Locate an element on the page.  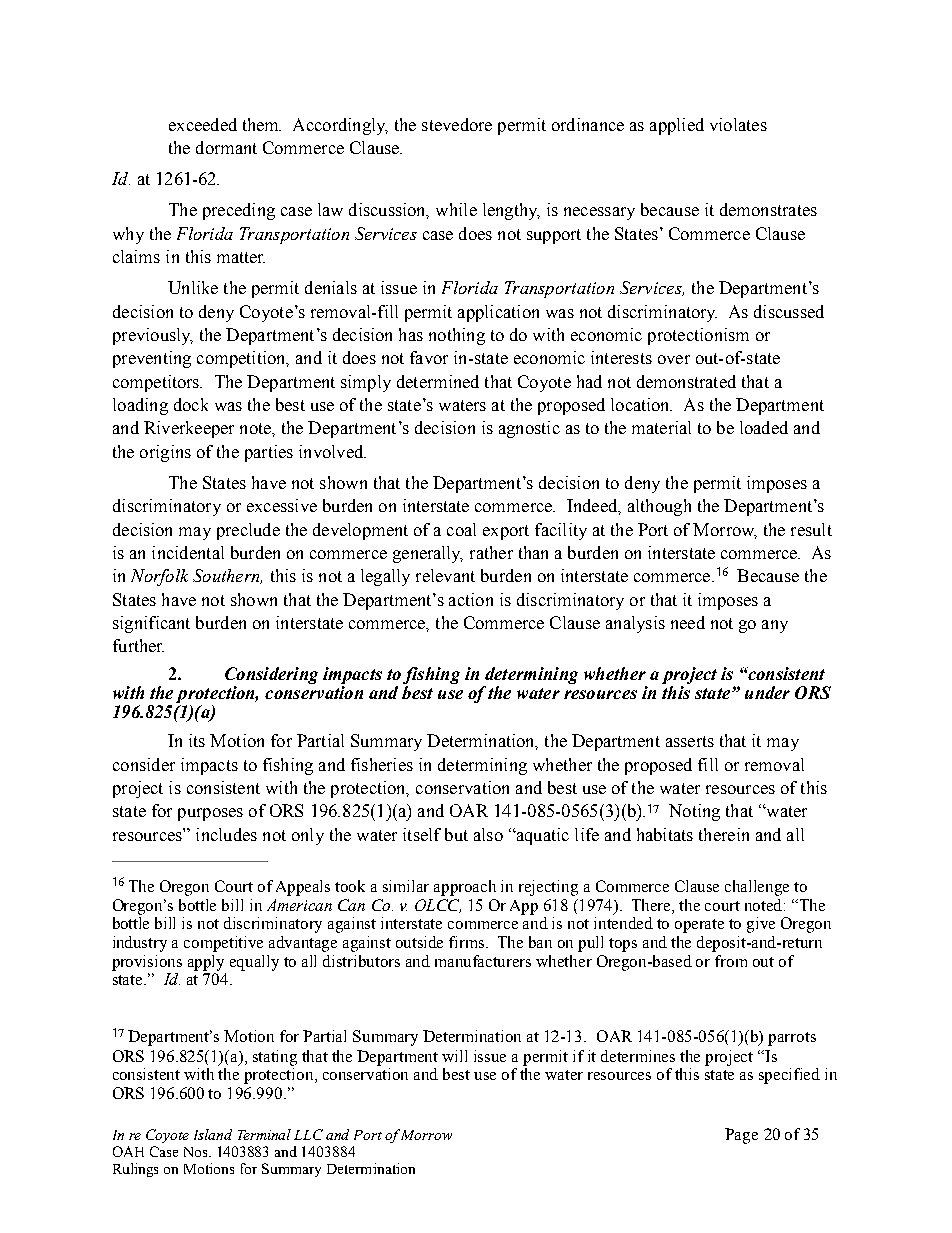
purposes is located at coordinates (210, 814).
